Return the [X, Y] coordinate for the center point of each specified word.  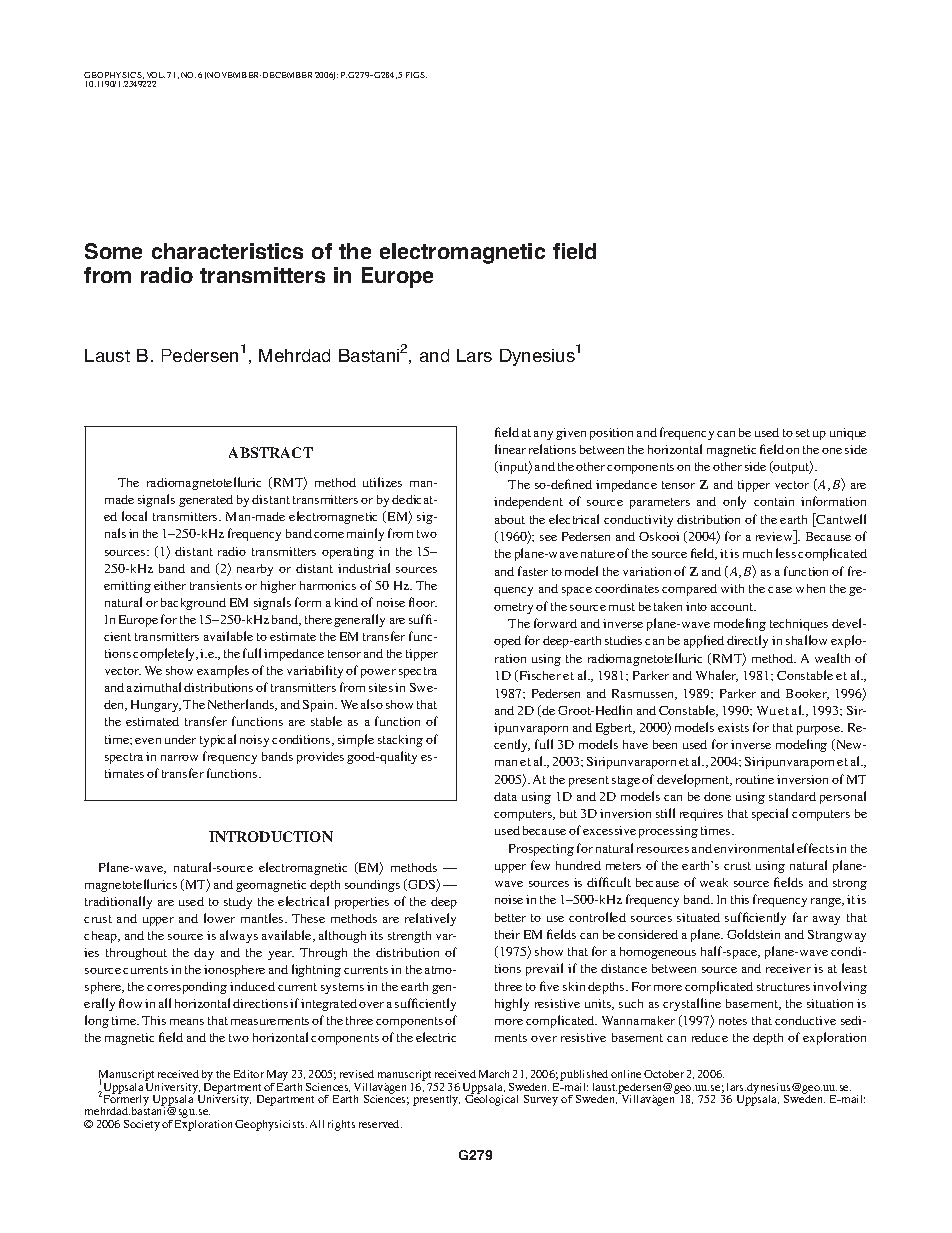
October [664, 1074]
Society [142, 1125]
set [803, 433]
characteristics [227, 251]
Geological [491, 1099]
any [543, 435]
